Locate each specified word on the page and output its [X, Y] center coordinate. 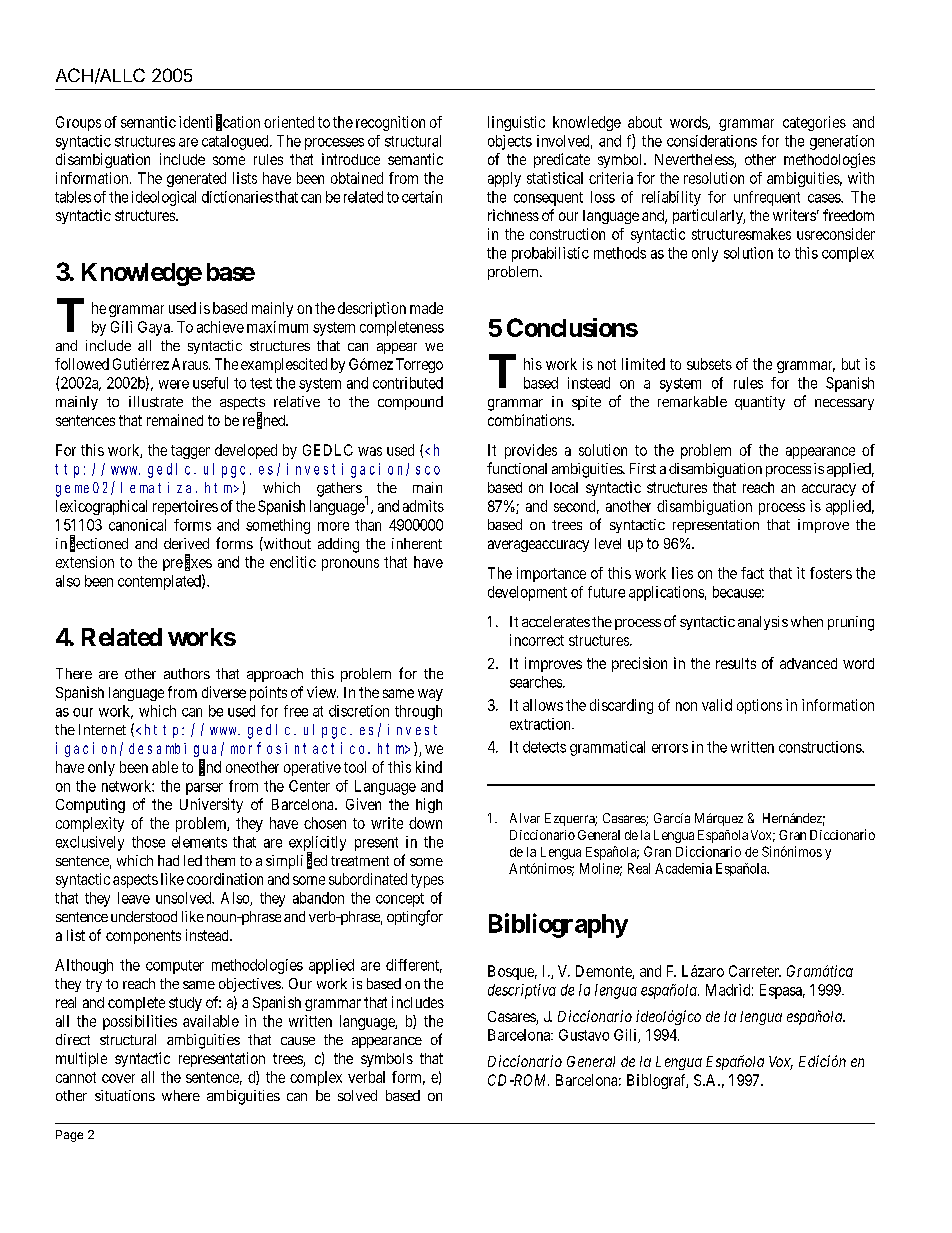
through [418, 712]
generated [196, 179]
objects [510, 142]
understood [144, 916]
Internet [102, 729]
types [427, 881]
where [181, 1095]
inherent [417, 543]
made [426, 308]
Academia [683, 868]
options [759, 706]
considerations [712, 141]
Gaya [155, 328]
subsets [709, 364]
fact [752, 573]
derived [186, 543]
